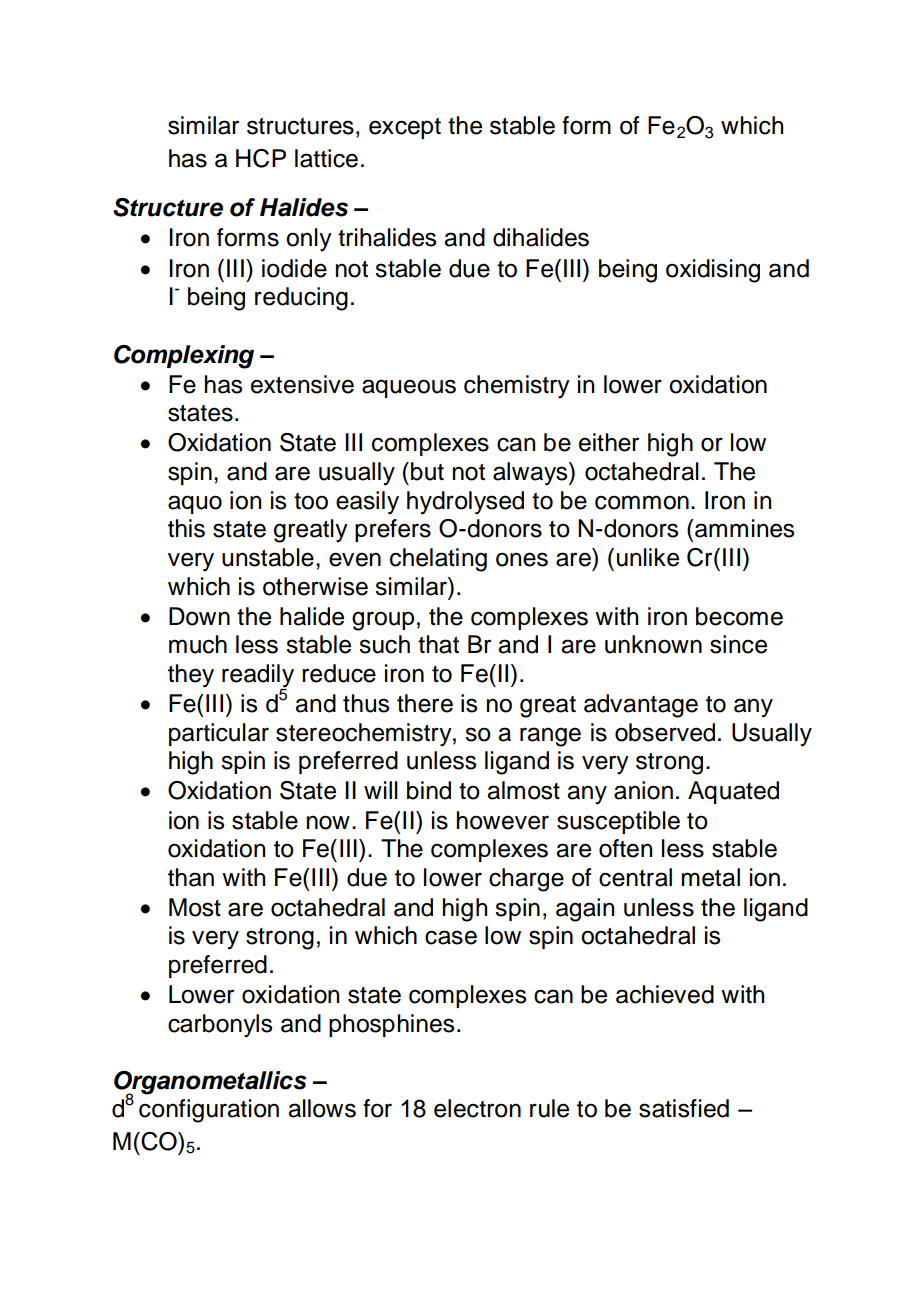 This screenshot has width=924, height=1308. Describe the element at coordinates (653, 644) in the screenshot. I see `unknown` at that location.
